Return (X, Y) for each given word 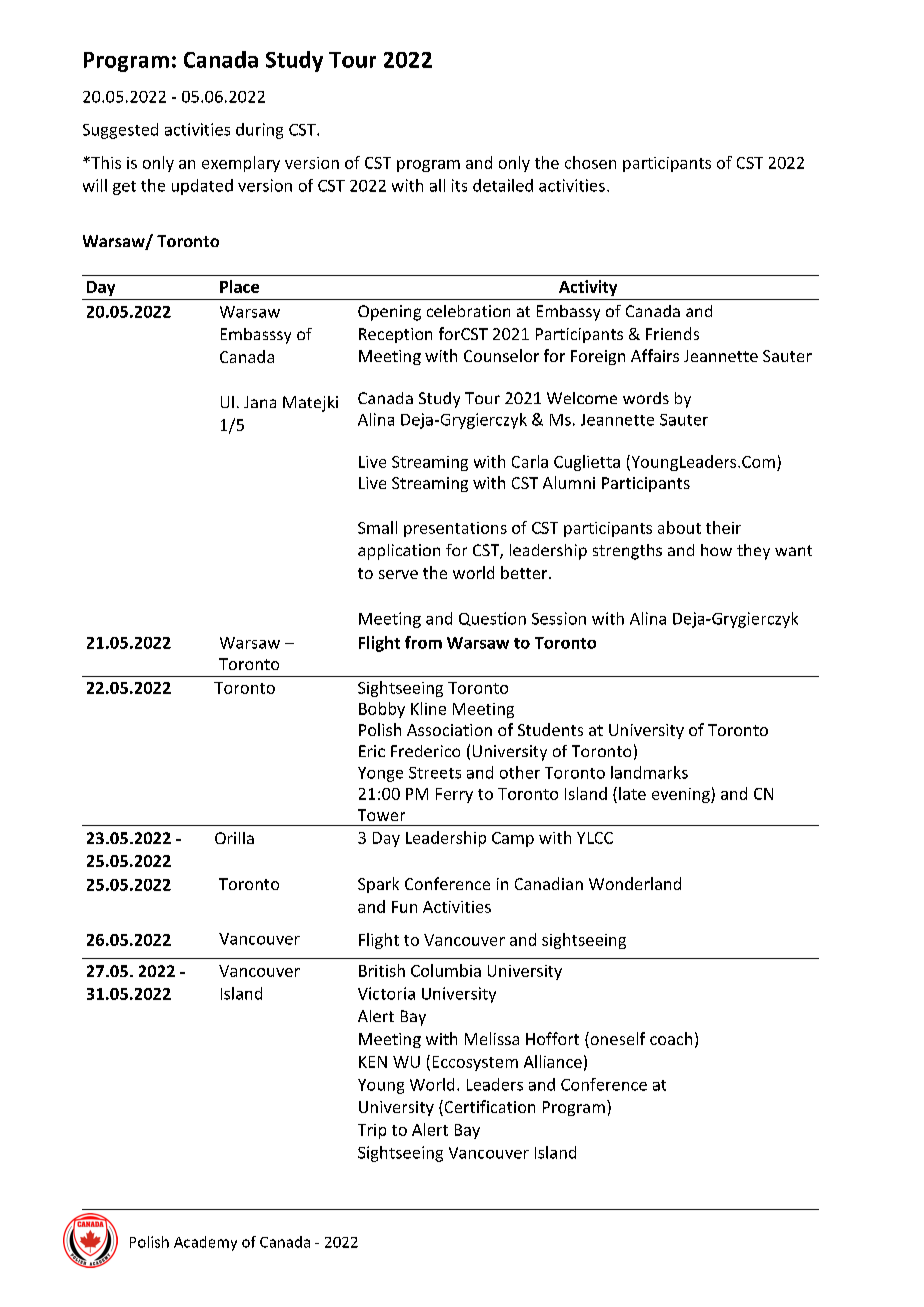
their (723, 527)
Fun (404, 907)
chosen (590, 162)
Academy (205, 1243)
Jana (260, 402)
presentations (455, 529)
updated (202, 187)
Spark (378, 885)
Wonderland (635, 883)
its (459, 185)
